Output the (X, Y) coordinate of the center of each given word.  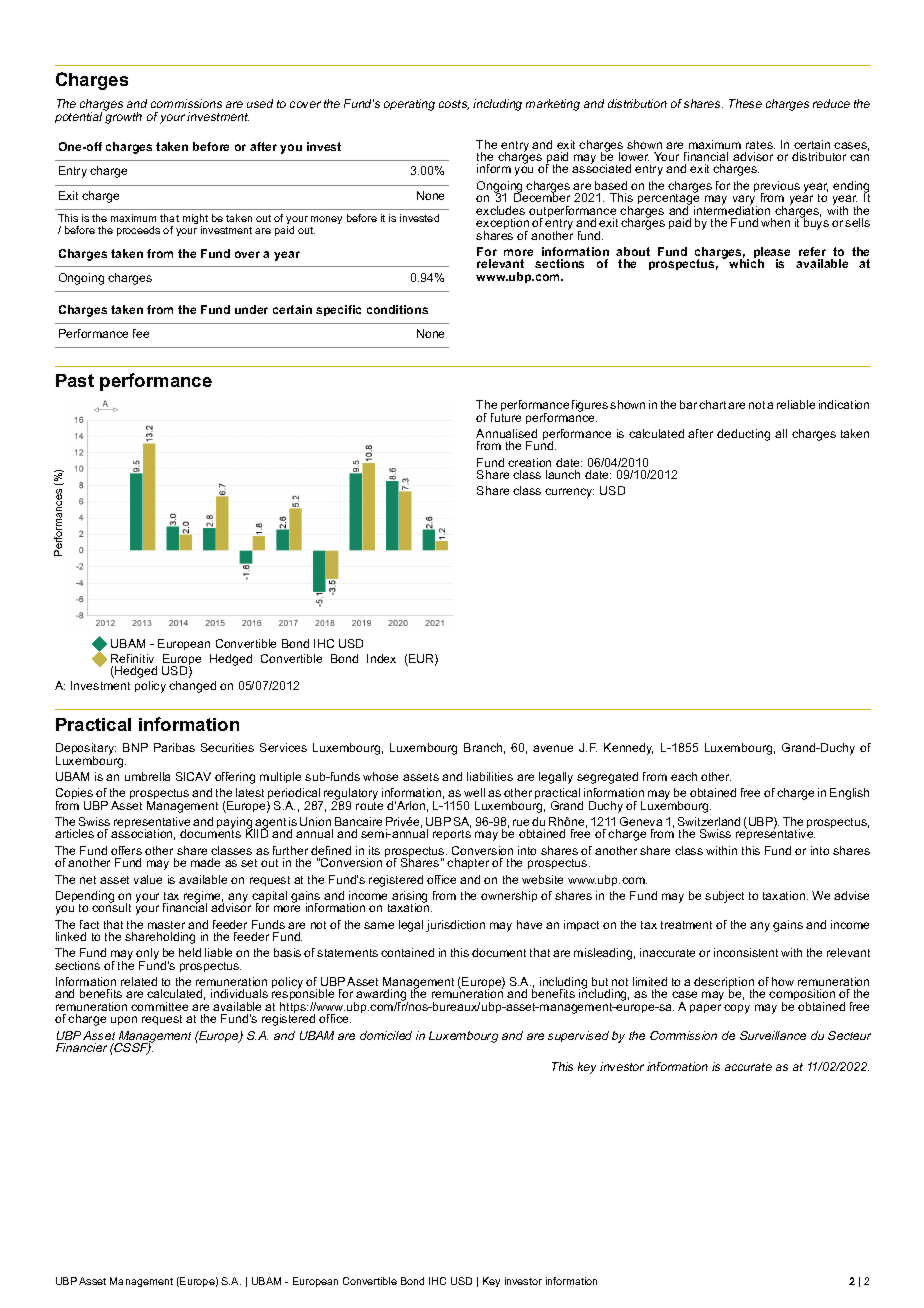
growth (123, 117)
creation (529, 462)
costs (454, 105)
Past (75, 380)
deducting (743, 435)
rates (760, 145)
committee (159, 1006)
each (684, 776)
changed (192, 687)
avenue (553, 748)
